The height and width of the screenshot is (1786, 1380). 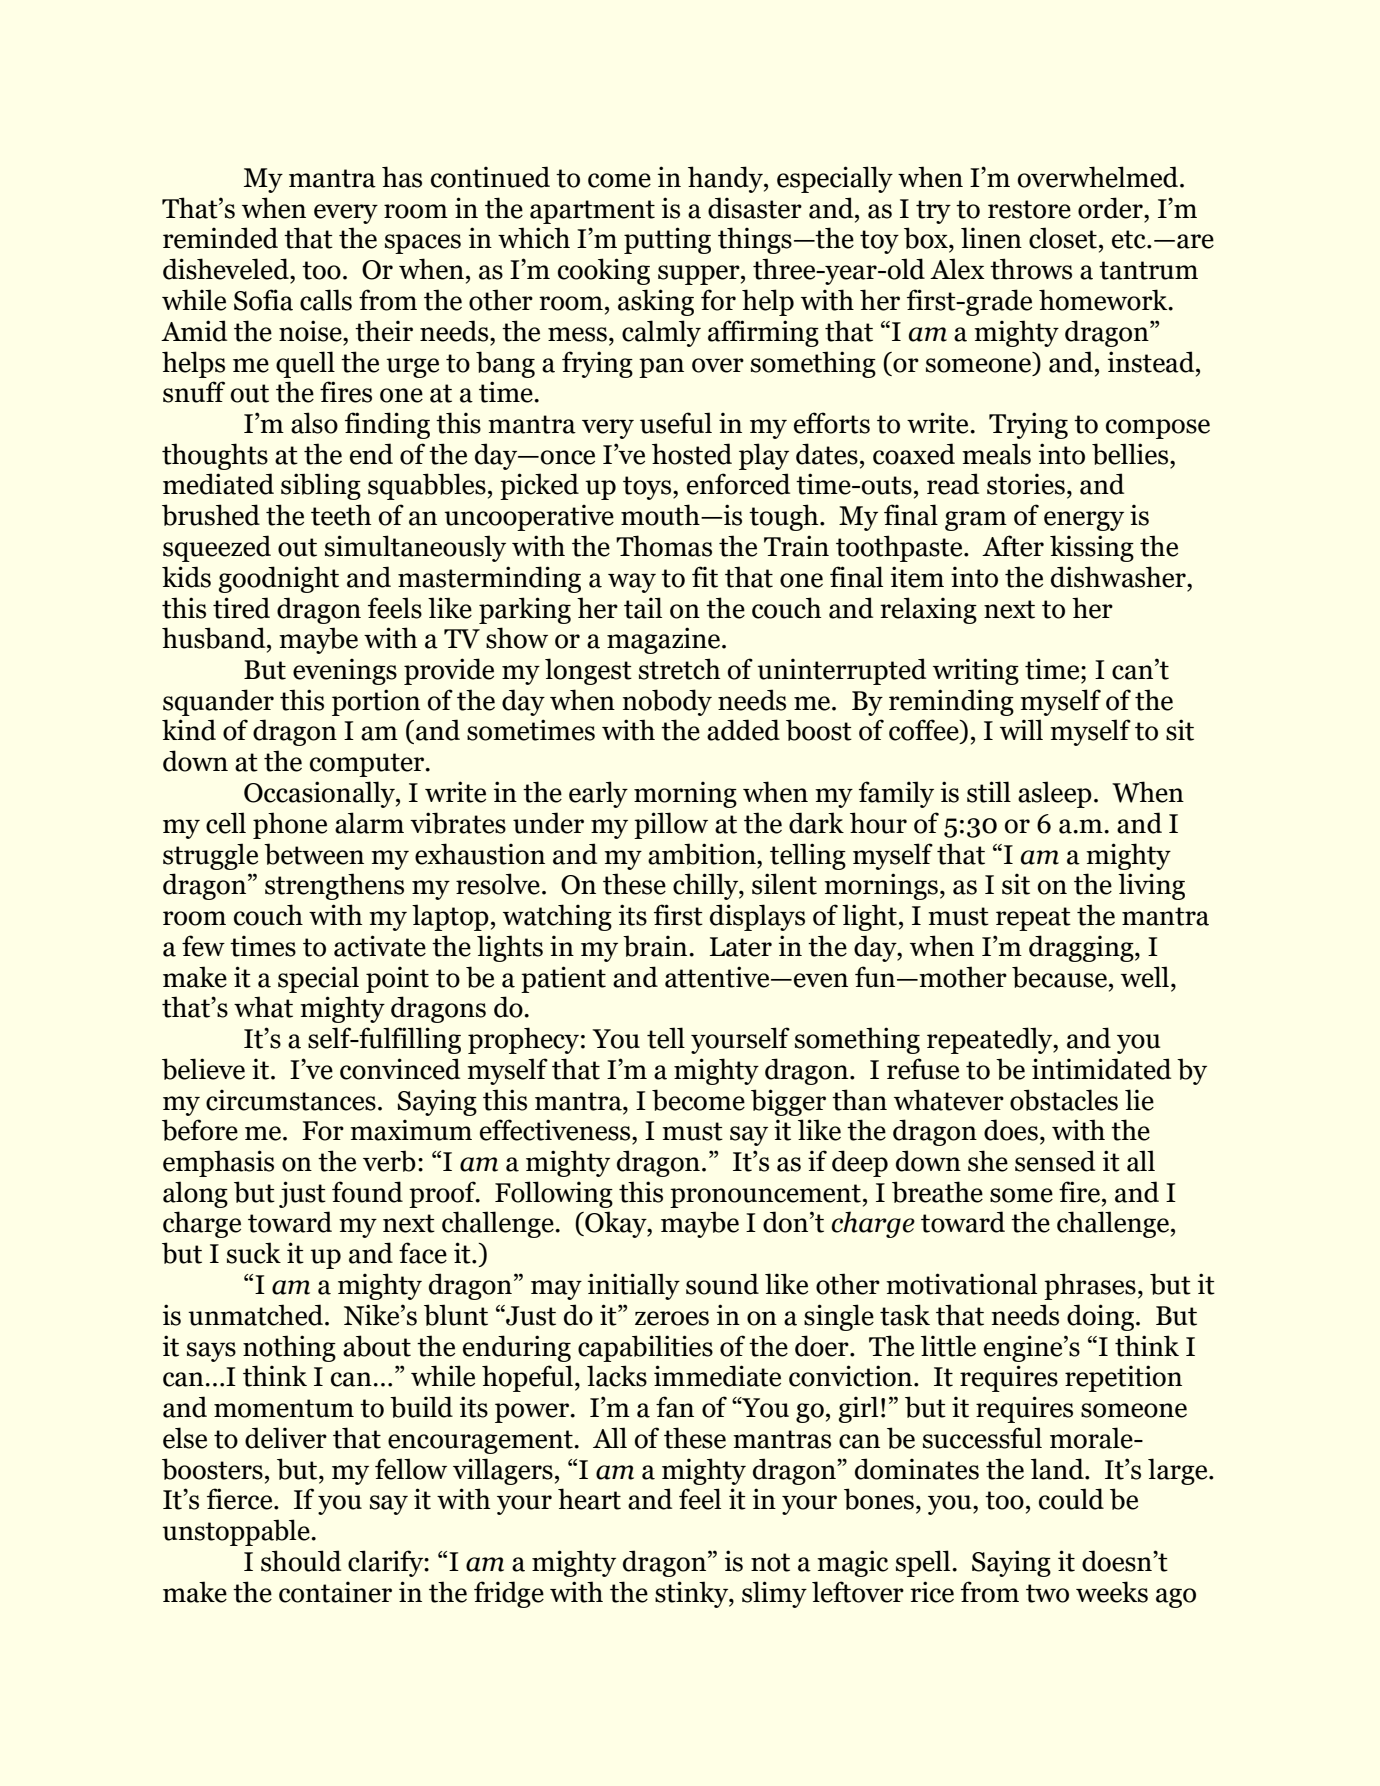 What do you see at coordinates (667, 240) in the screenshot?
I see `putting` at bounding box center [667, 240].
